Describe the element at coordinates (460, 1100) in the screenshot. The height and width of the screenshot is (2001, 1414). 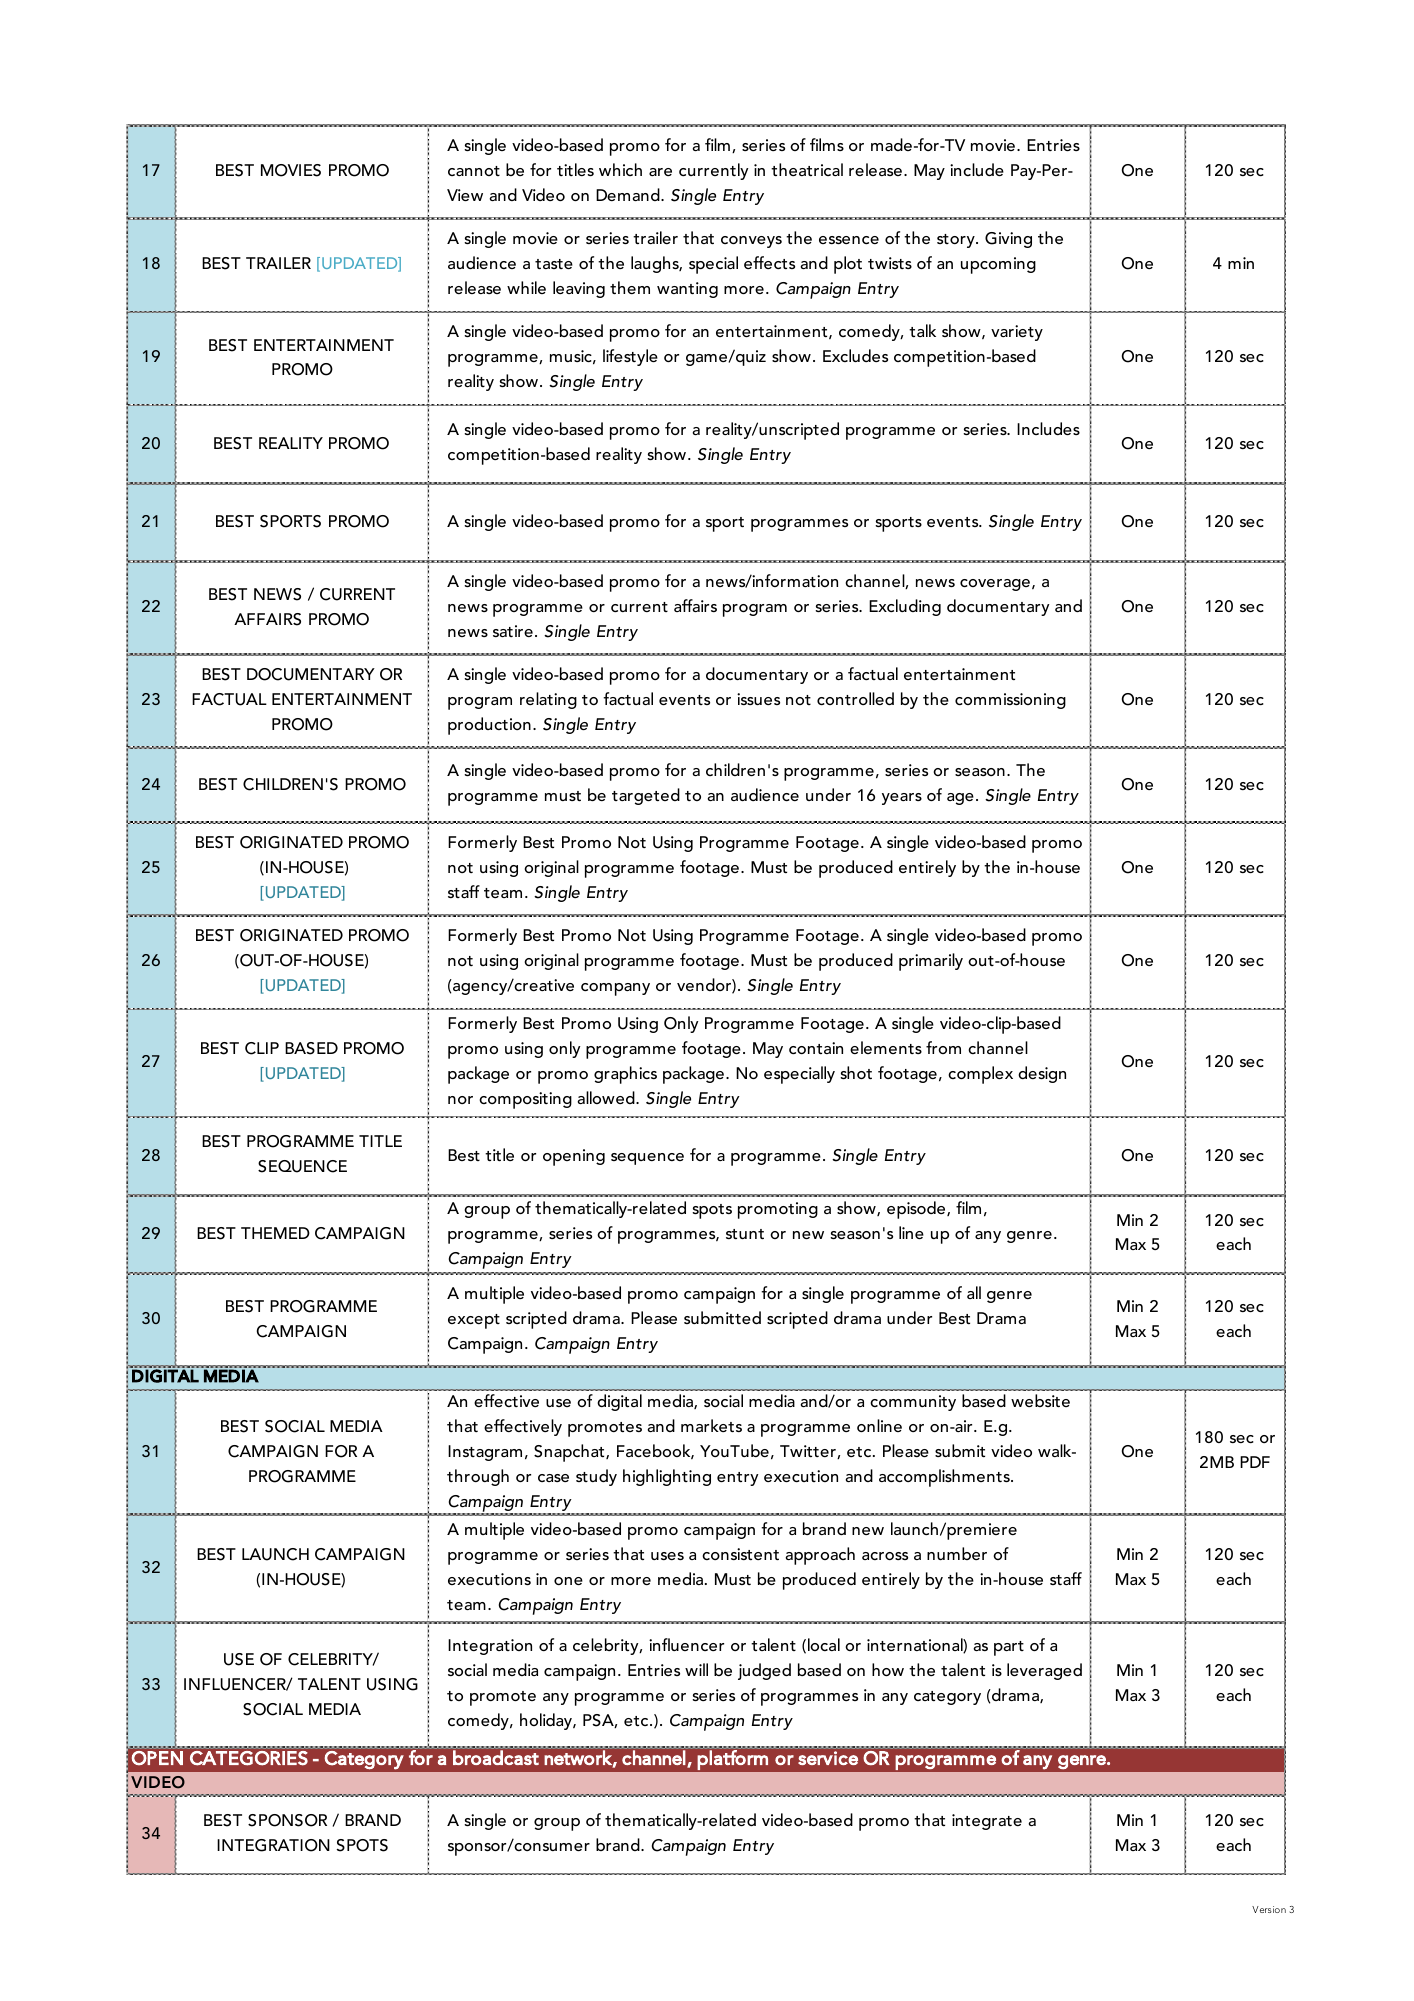
I see `nor` at that location.
